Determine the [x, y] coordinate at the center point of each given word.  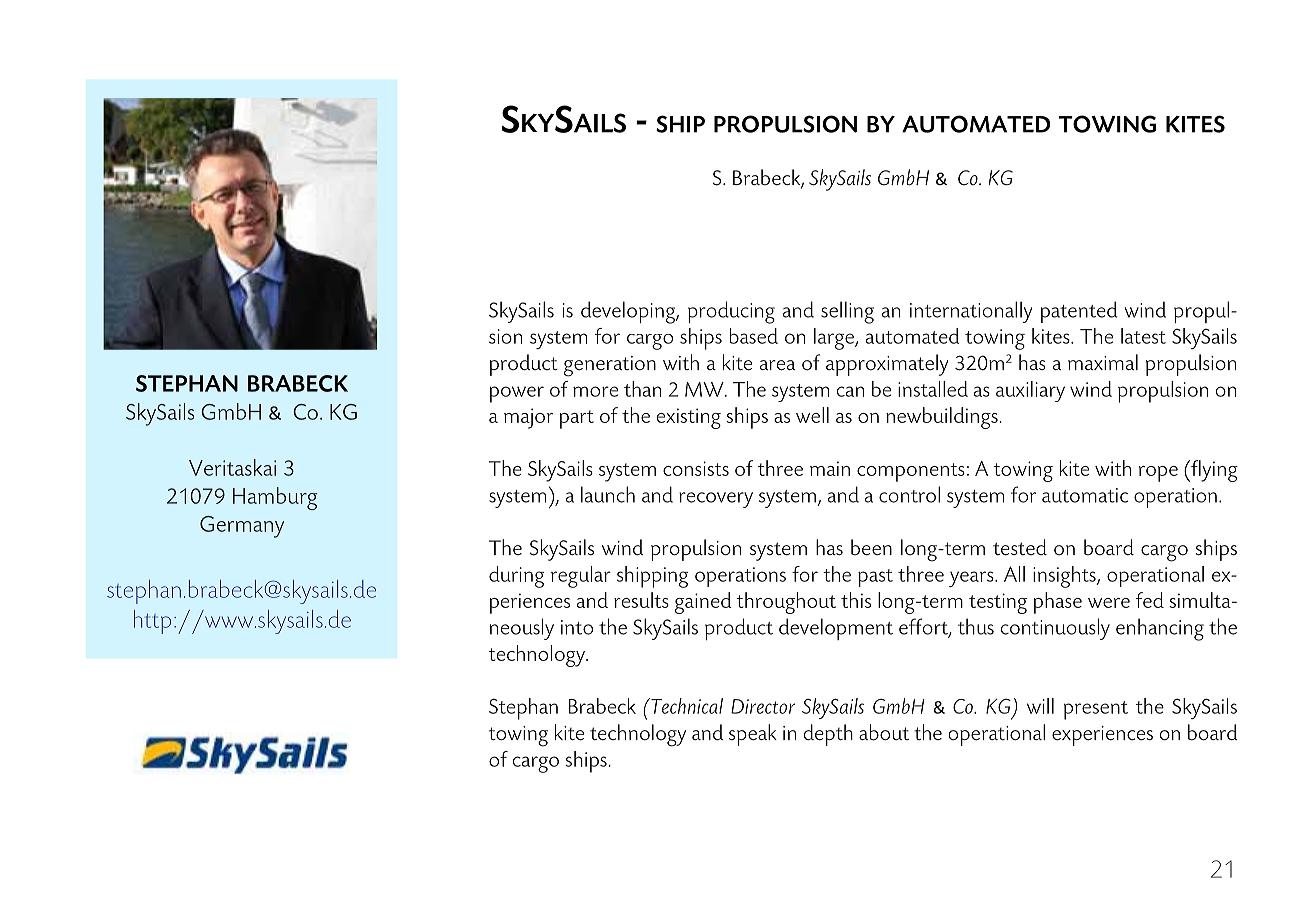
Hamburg [275, 498]
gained [703, 603]
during [516, 577]
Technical [686, 706]
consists [696, 468]
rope [1158, 474]
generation [610, 366]
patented [1079, 312]
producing [731, 312]
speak [753, 735]
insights [1065, 577]
